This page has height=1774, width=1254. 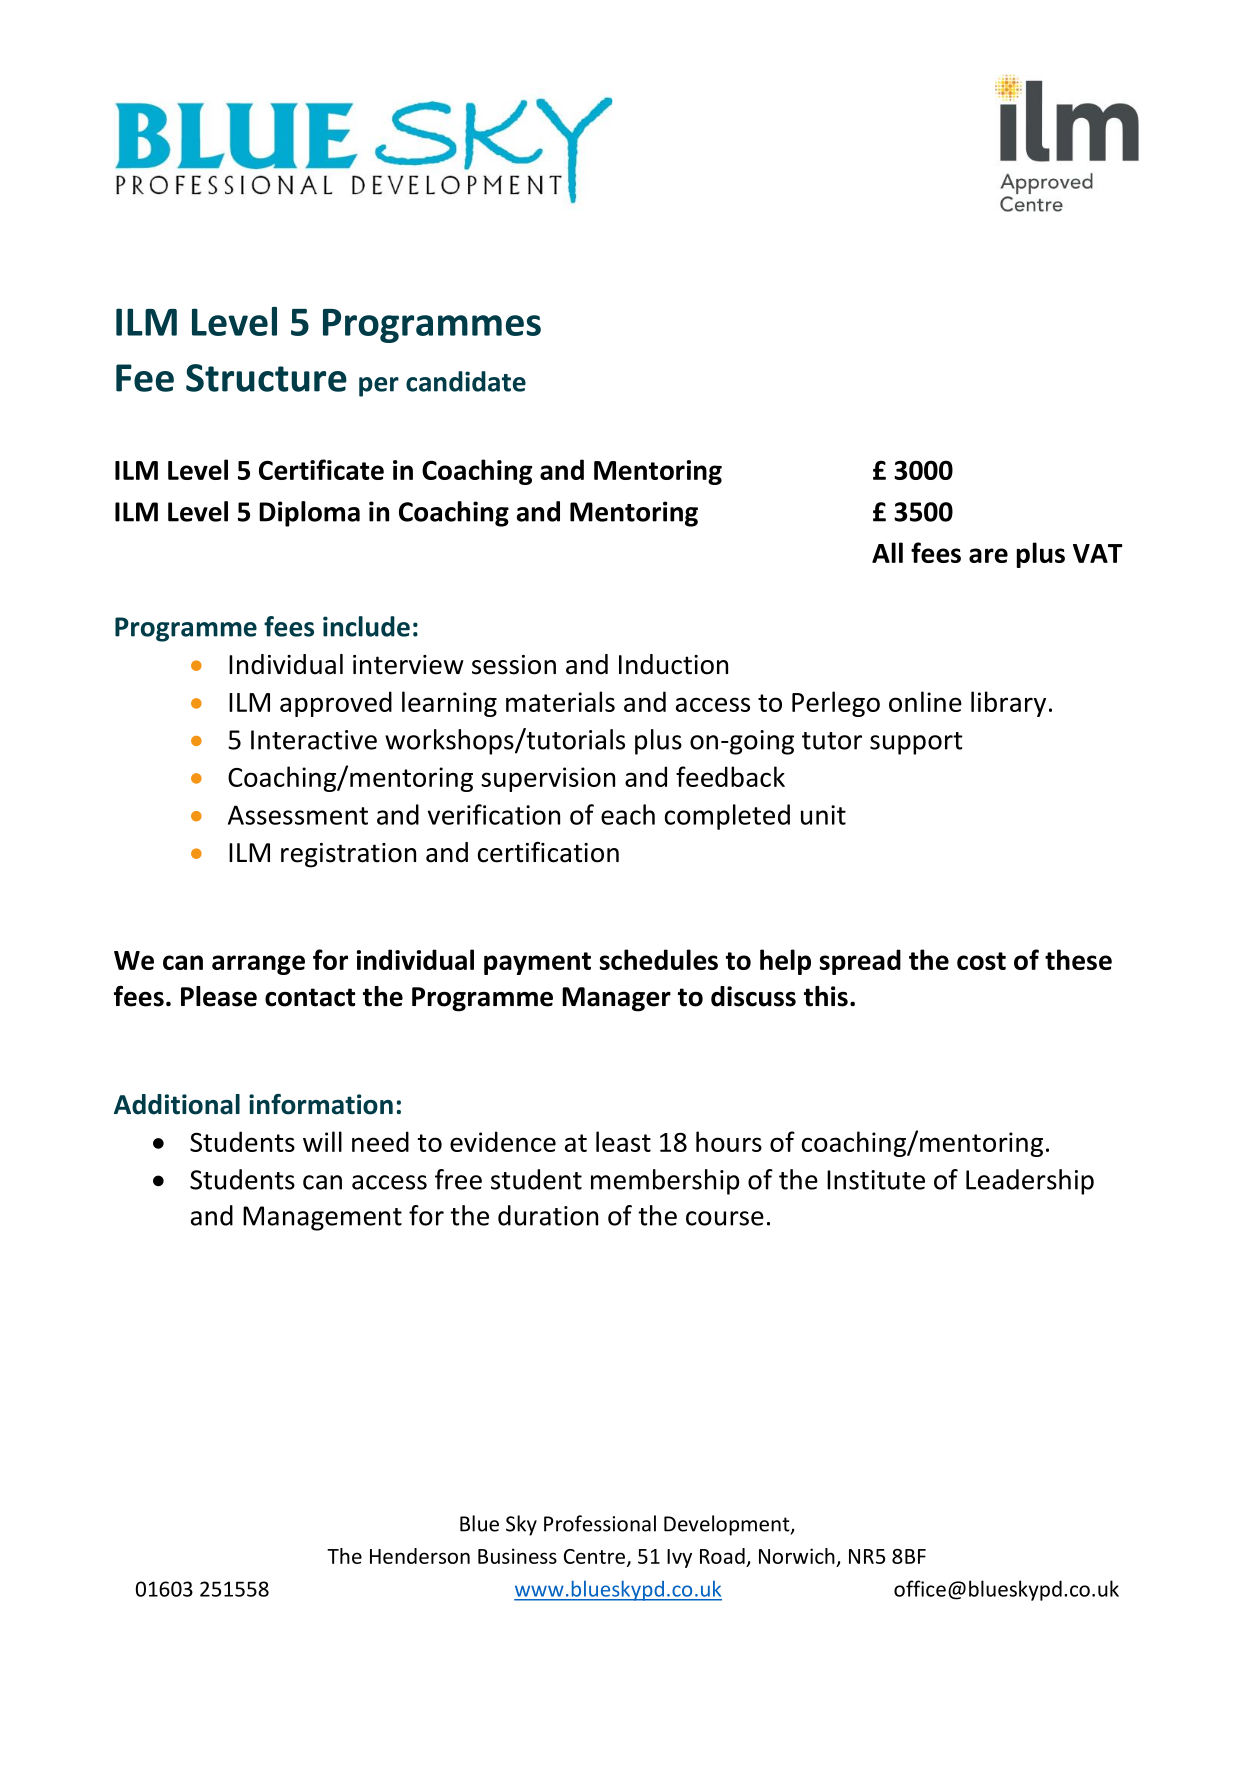 I want to click on course, so click(x=725, y=1218).
